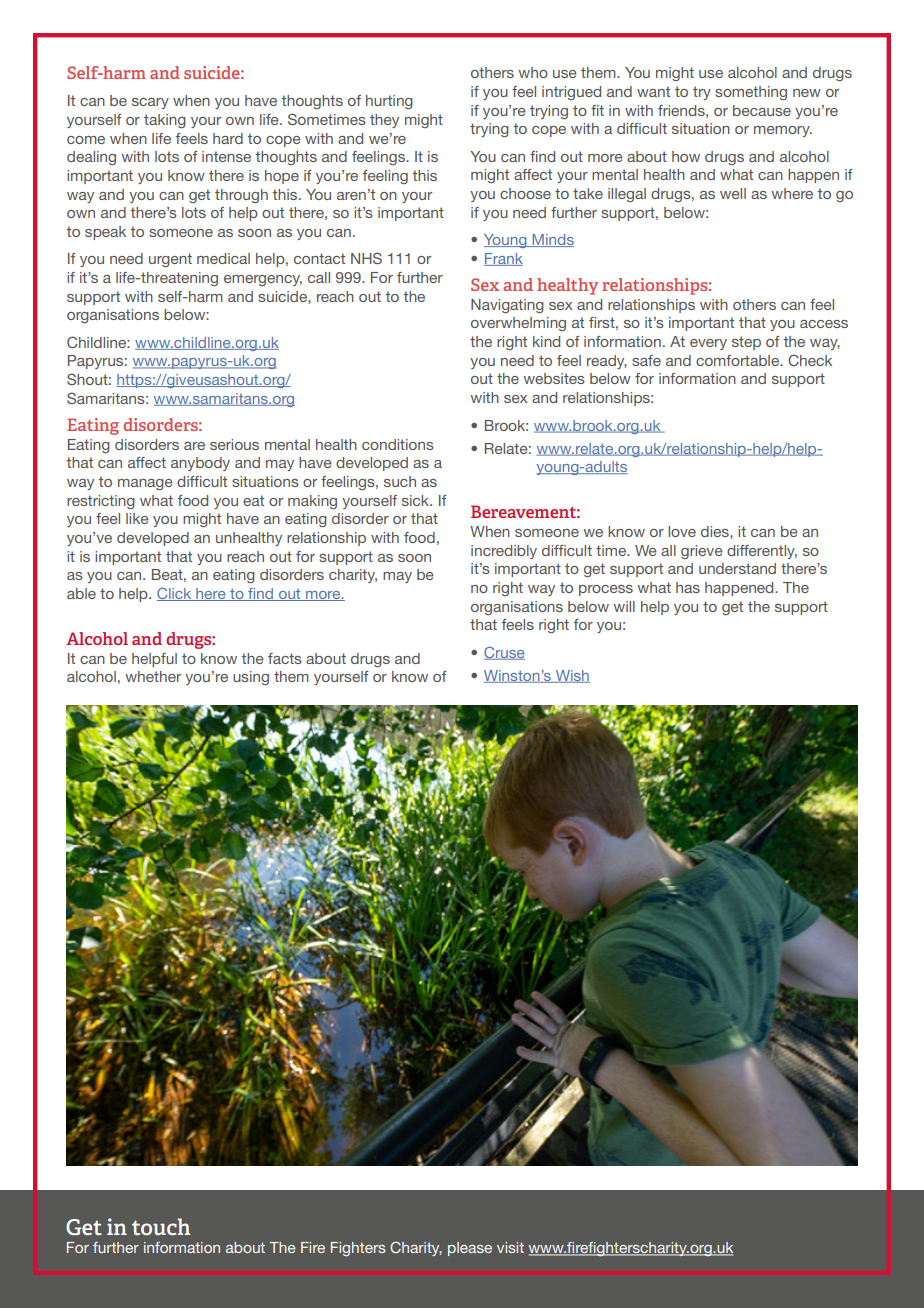  What do you see at coordinates (510, 1247) in the page?
I see `visit` at bounding box center [510, 1247].
